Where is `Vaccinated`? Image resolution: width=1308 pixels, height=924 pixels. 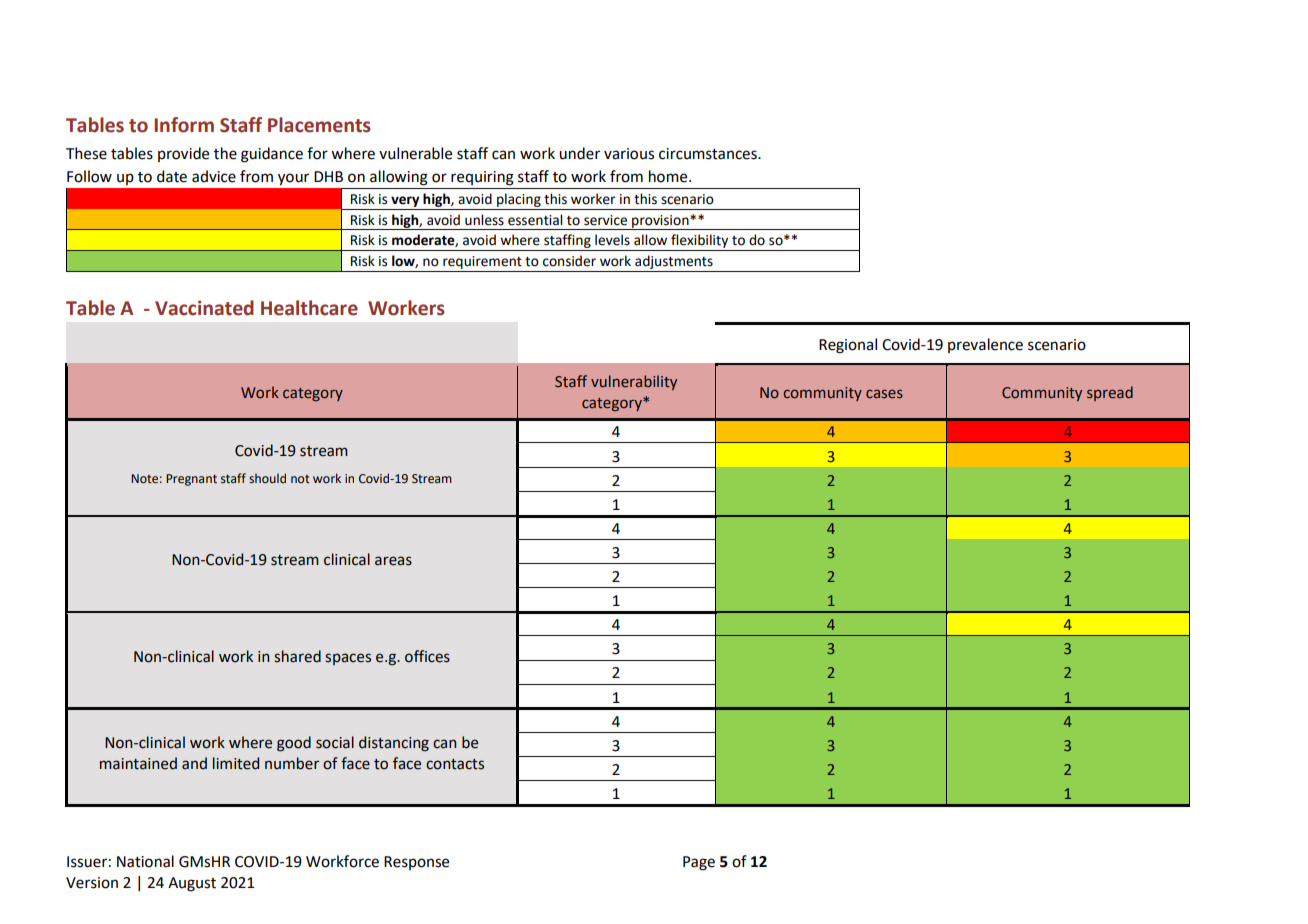
Vaccinated is located at coordinates (204, 308).
